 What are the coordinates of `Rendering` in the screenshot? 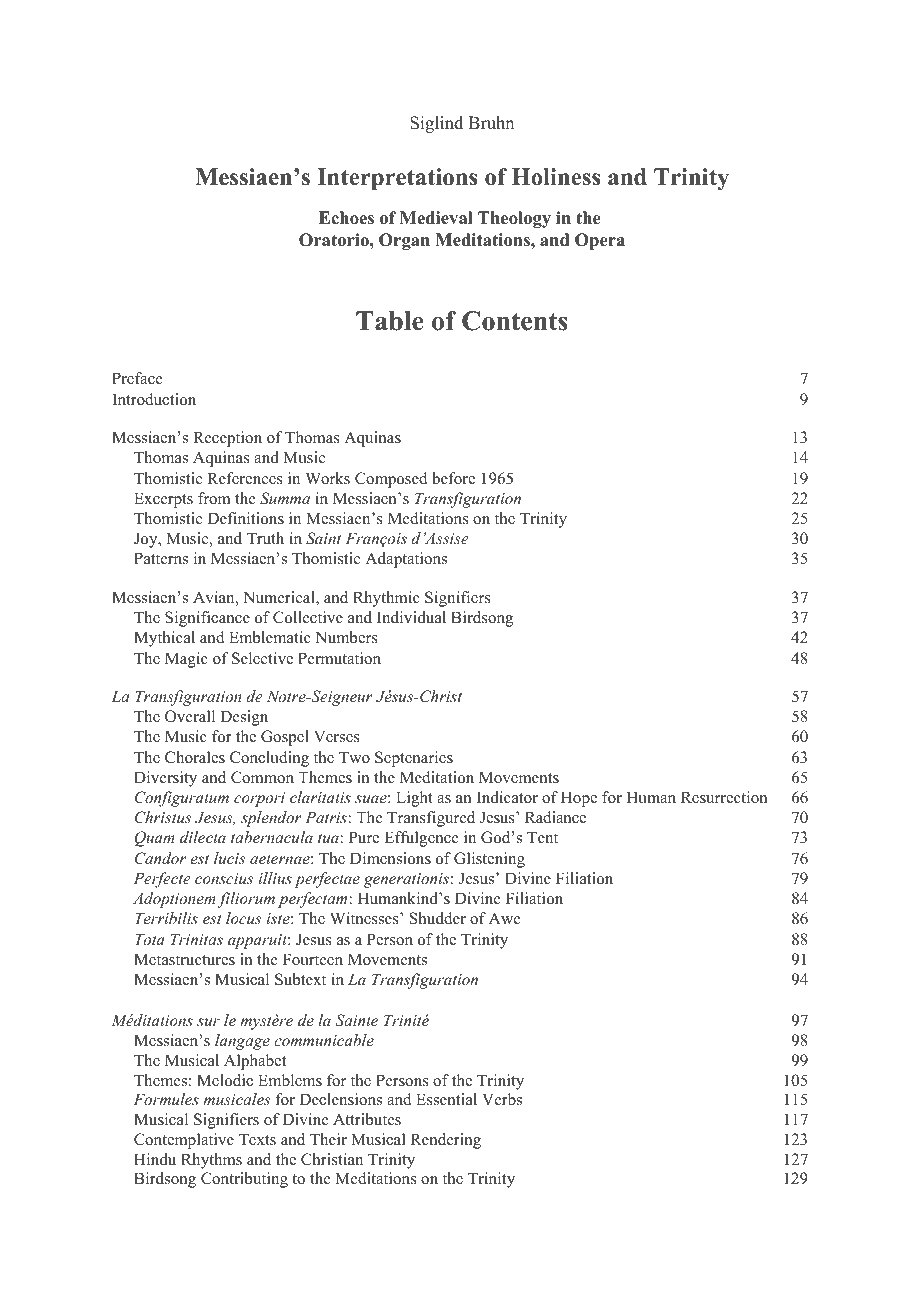 It's located at (446, 1141).
